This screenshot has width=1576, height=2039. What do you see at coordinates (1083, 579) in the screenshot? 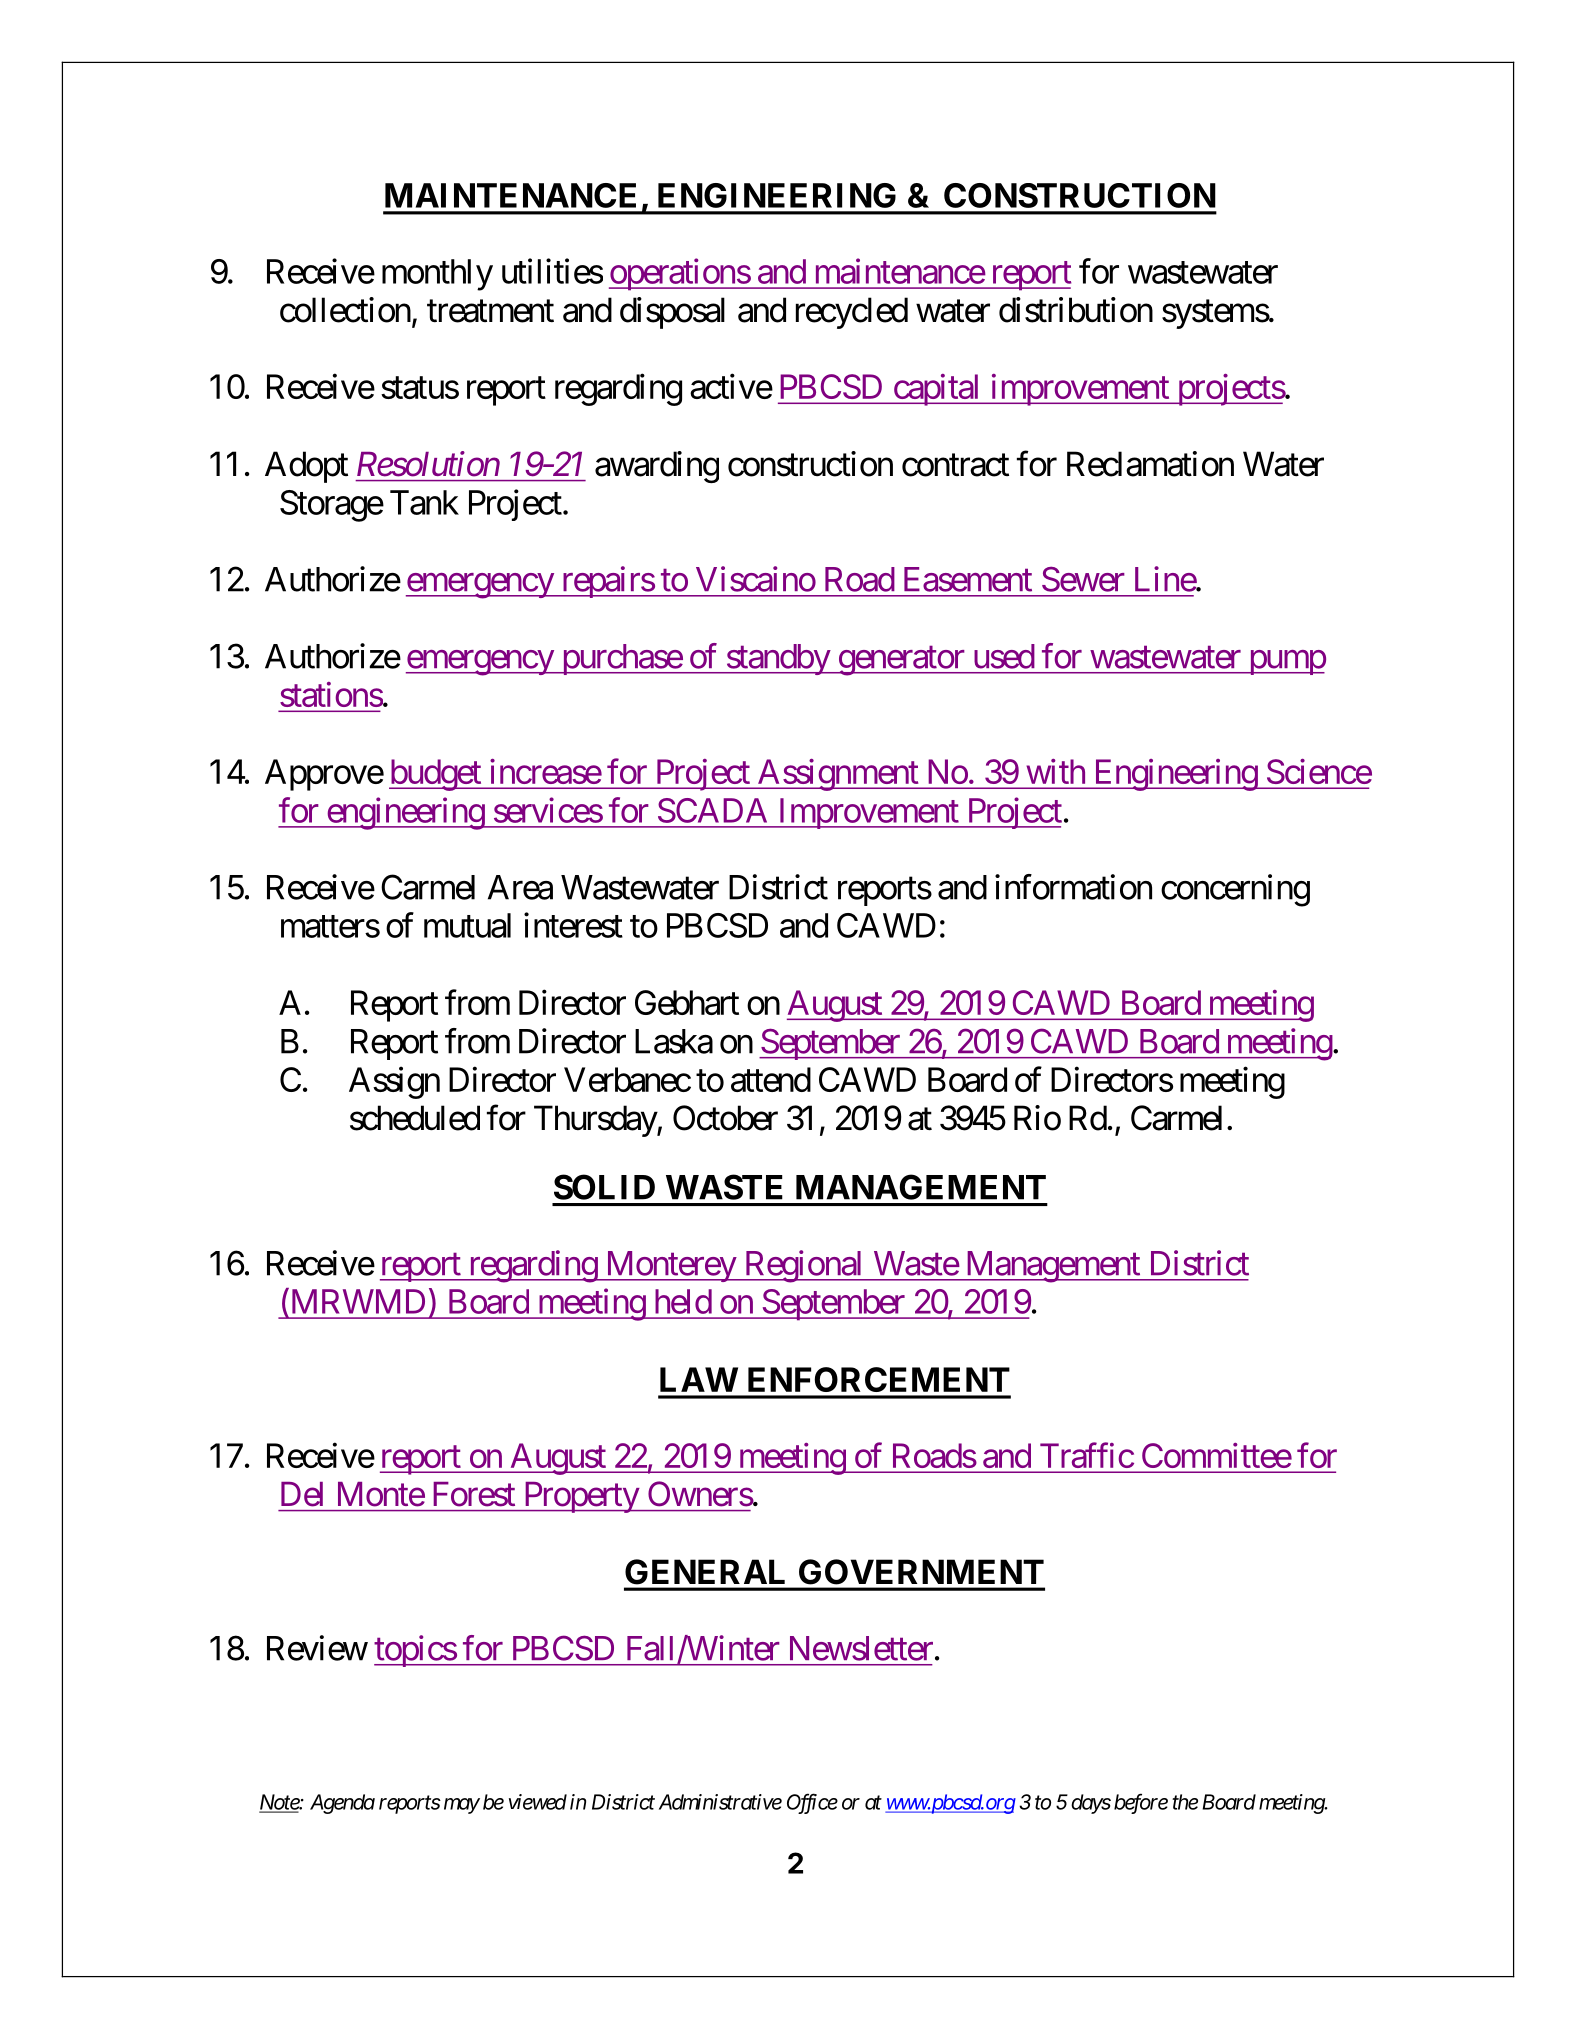
I see `Sewer` at bounding box center [1083, 579].
